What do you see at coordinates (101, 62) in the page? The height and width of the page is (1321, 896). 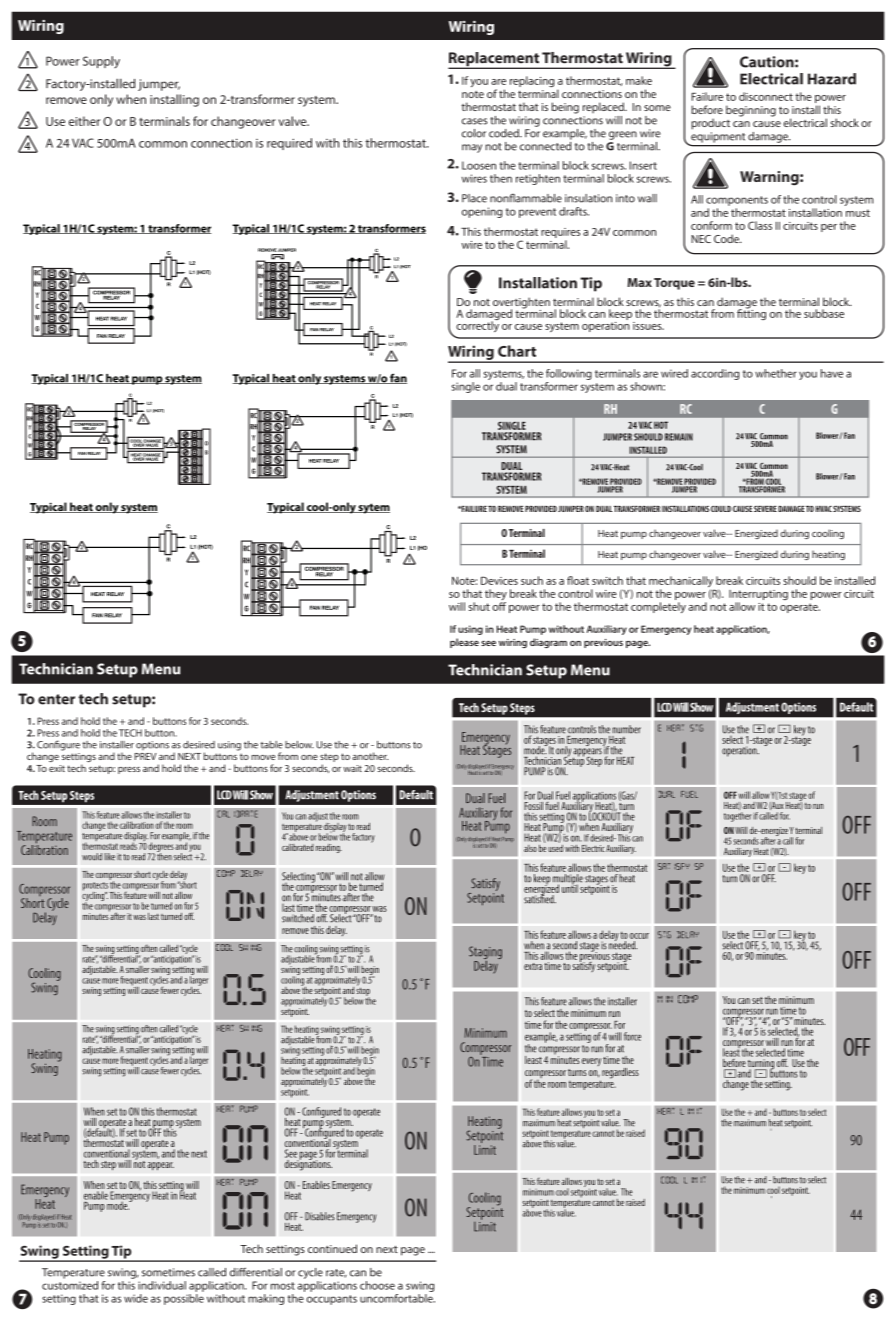 I see `Supply` at bounding box center [101, 62].
